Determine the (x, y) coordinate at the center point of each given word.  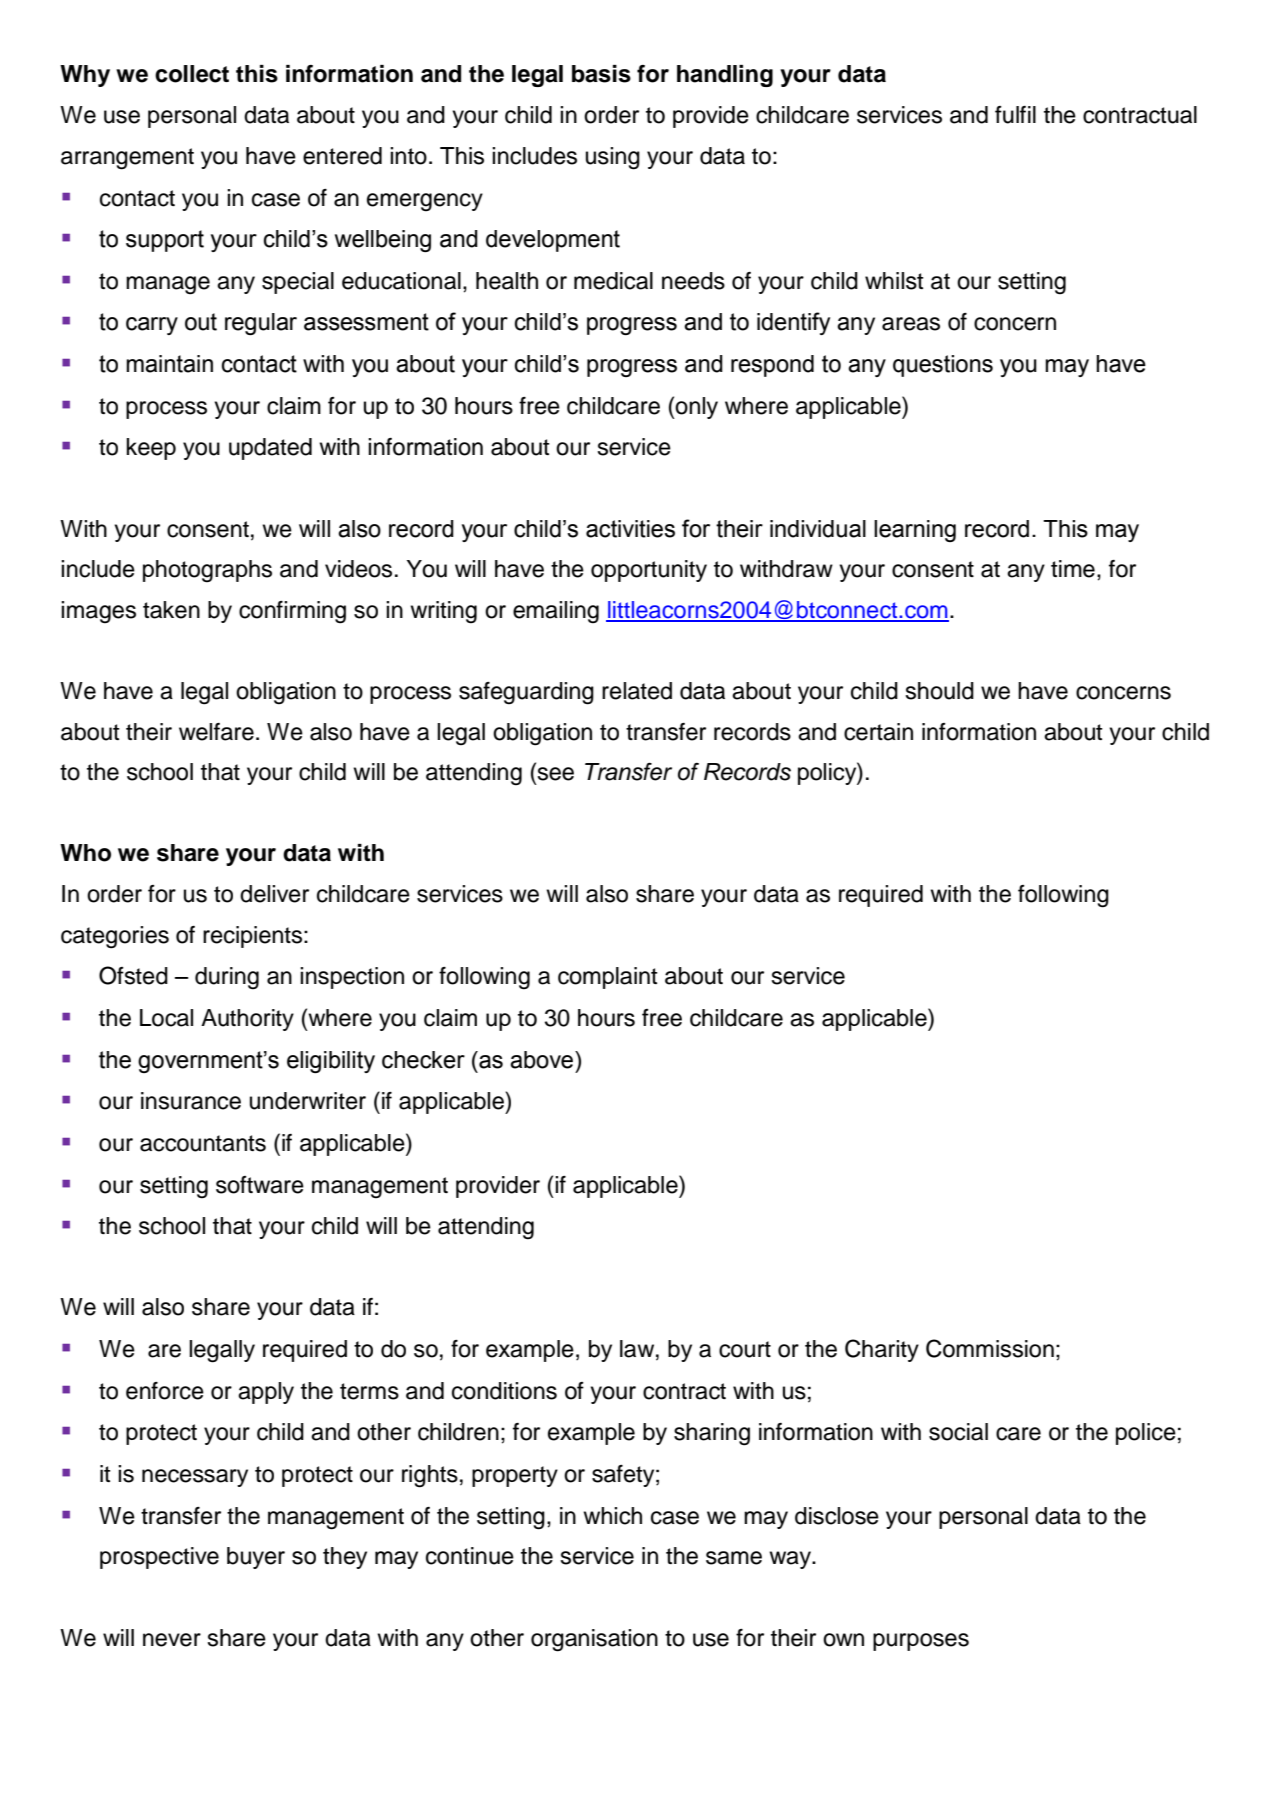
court (745, 1349)
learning (915, 531)
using (613, 158)
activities (630, 529)
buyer (256, 1558)
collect (192, 74)
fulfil (1015, 115)
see (554, 775)
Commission (990, 1348)
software (260, 1185)
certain (878, 732)
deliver (274, 894)
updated (270, 449)
